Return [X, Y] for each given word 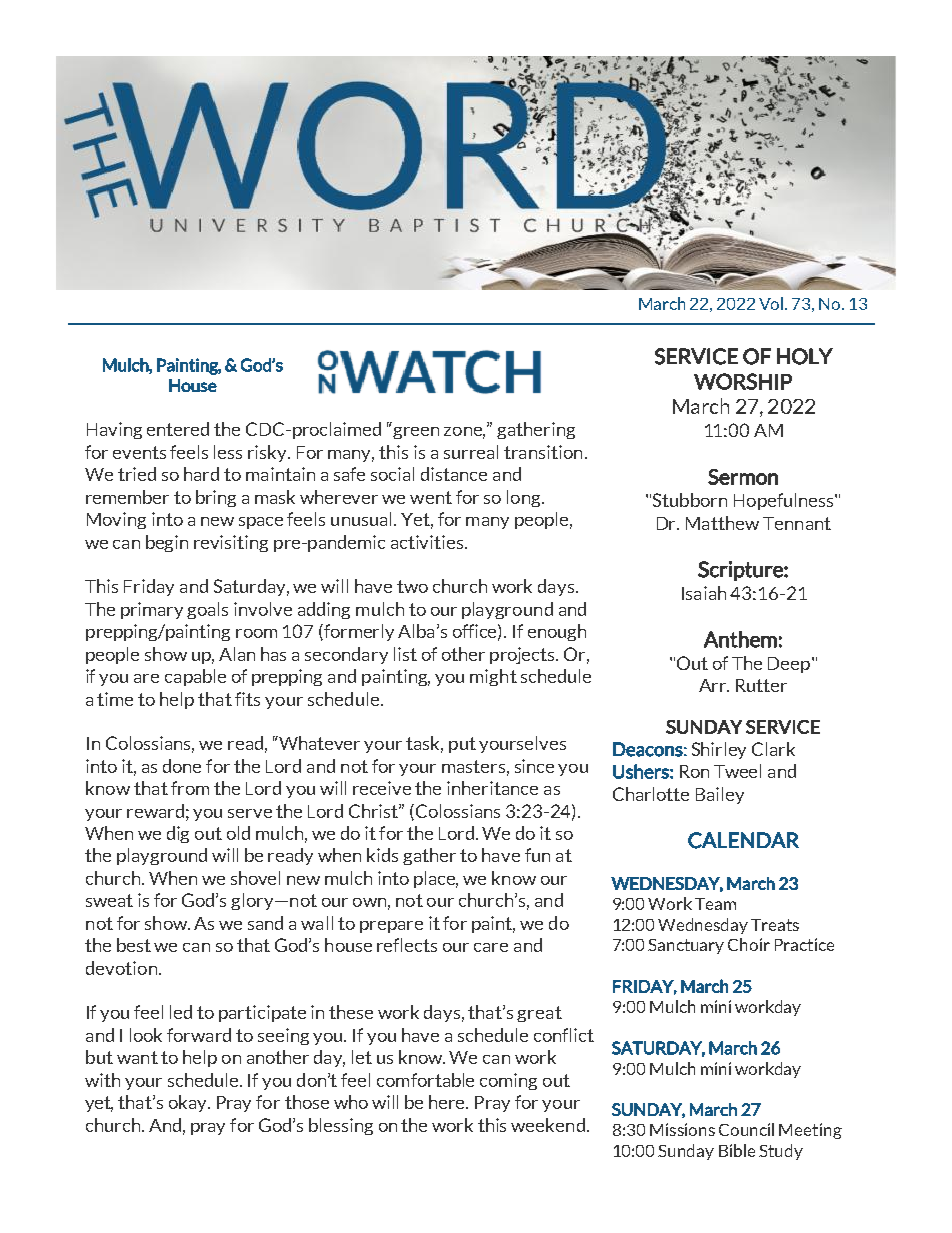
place [436, 879]
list [405, 654]
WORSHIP [743, 381]
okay [189, 1103]
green [416, 433]
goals [207, 610]
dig [178, 834]
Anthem [740, 639]
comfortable [425, 1080]
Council [746, 1129]
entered [178, 429]
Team [715, 904]
